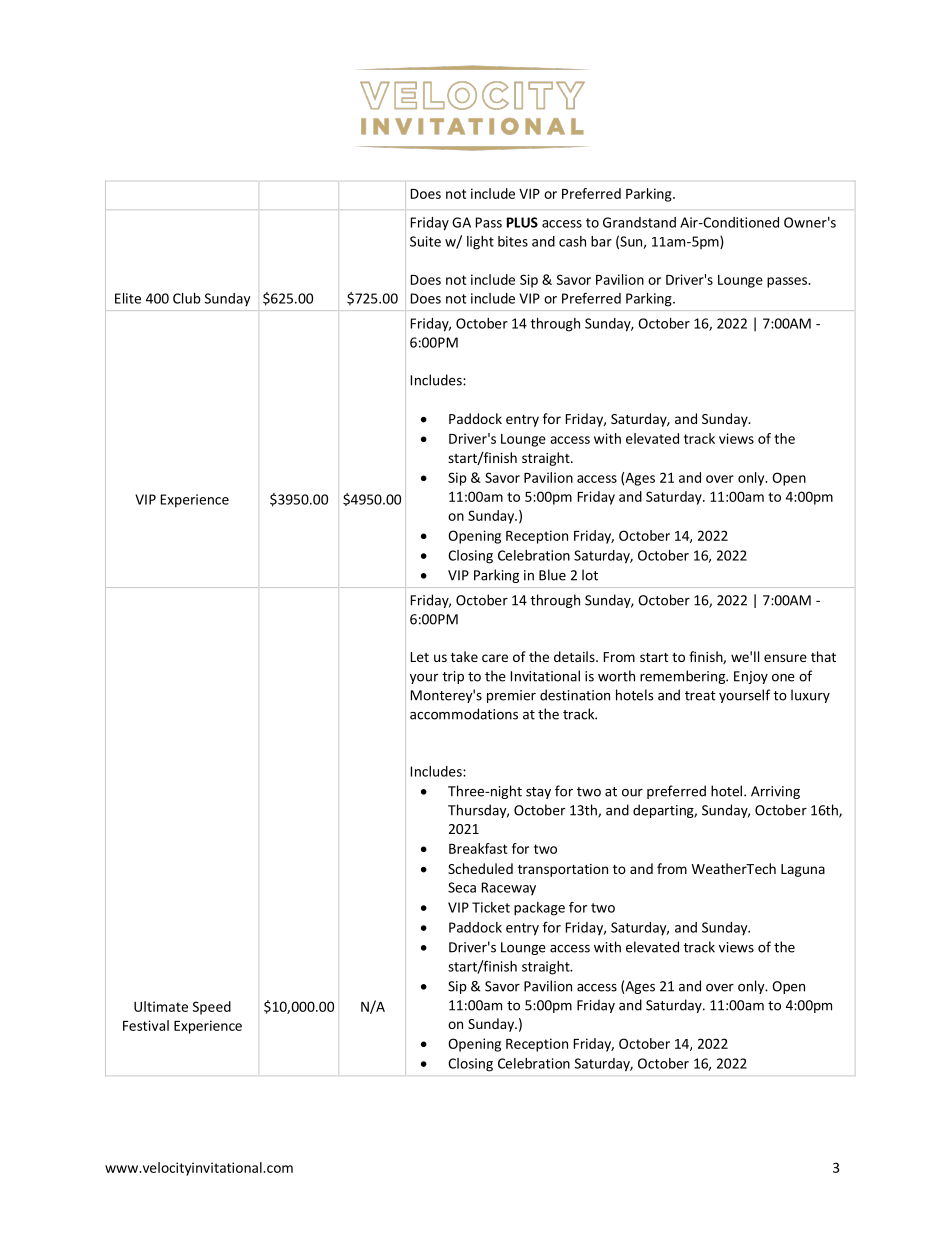 This document has width=952, height=1233. Describe the element at coordinates (538, 793) in the document. I see `stay` at that location.
